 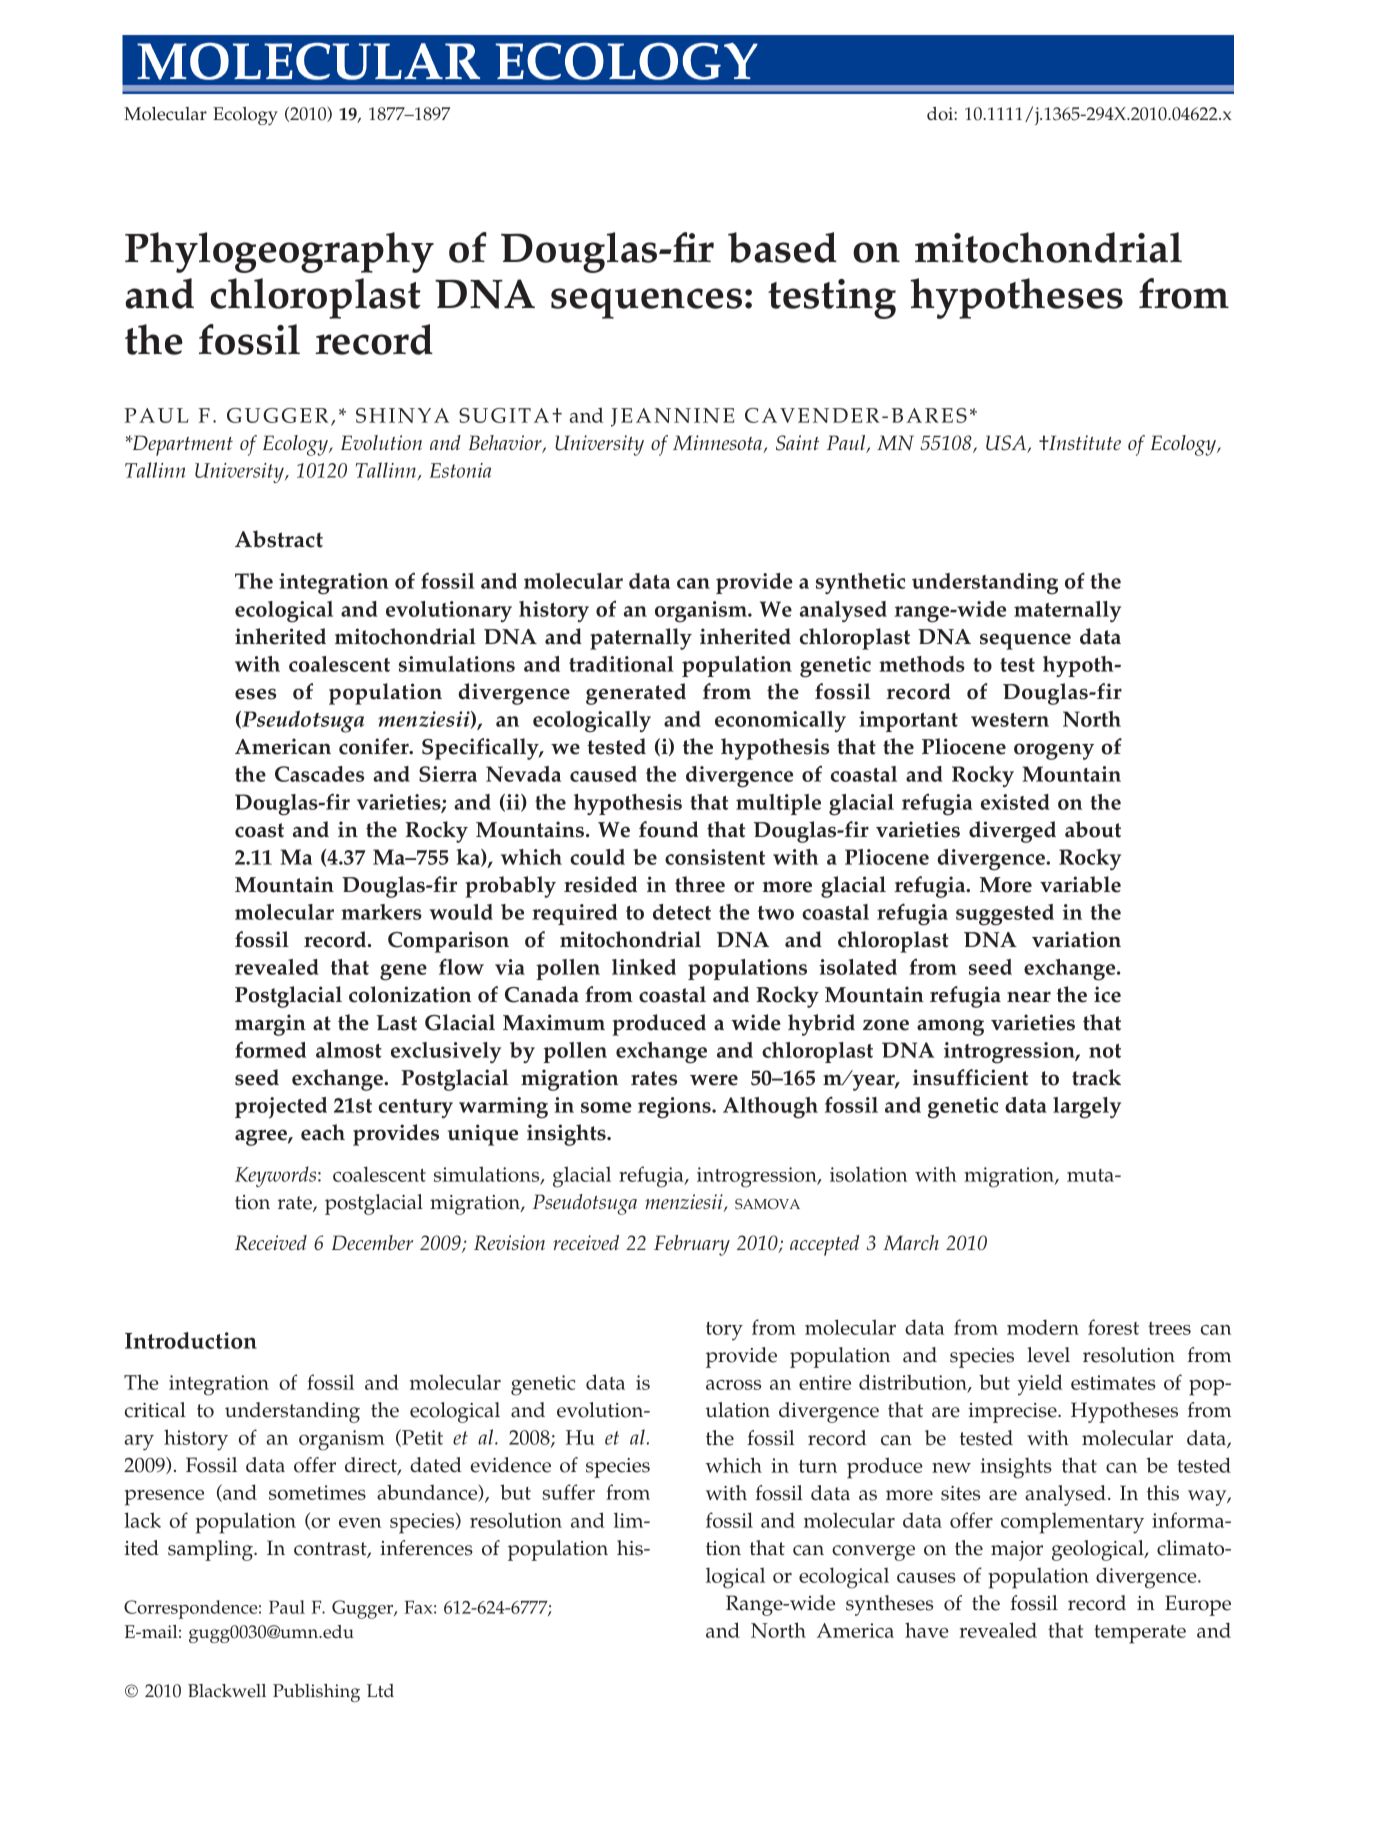 I want to click on February, so click(x=692, y=1245).
